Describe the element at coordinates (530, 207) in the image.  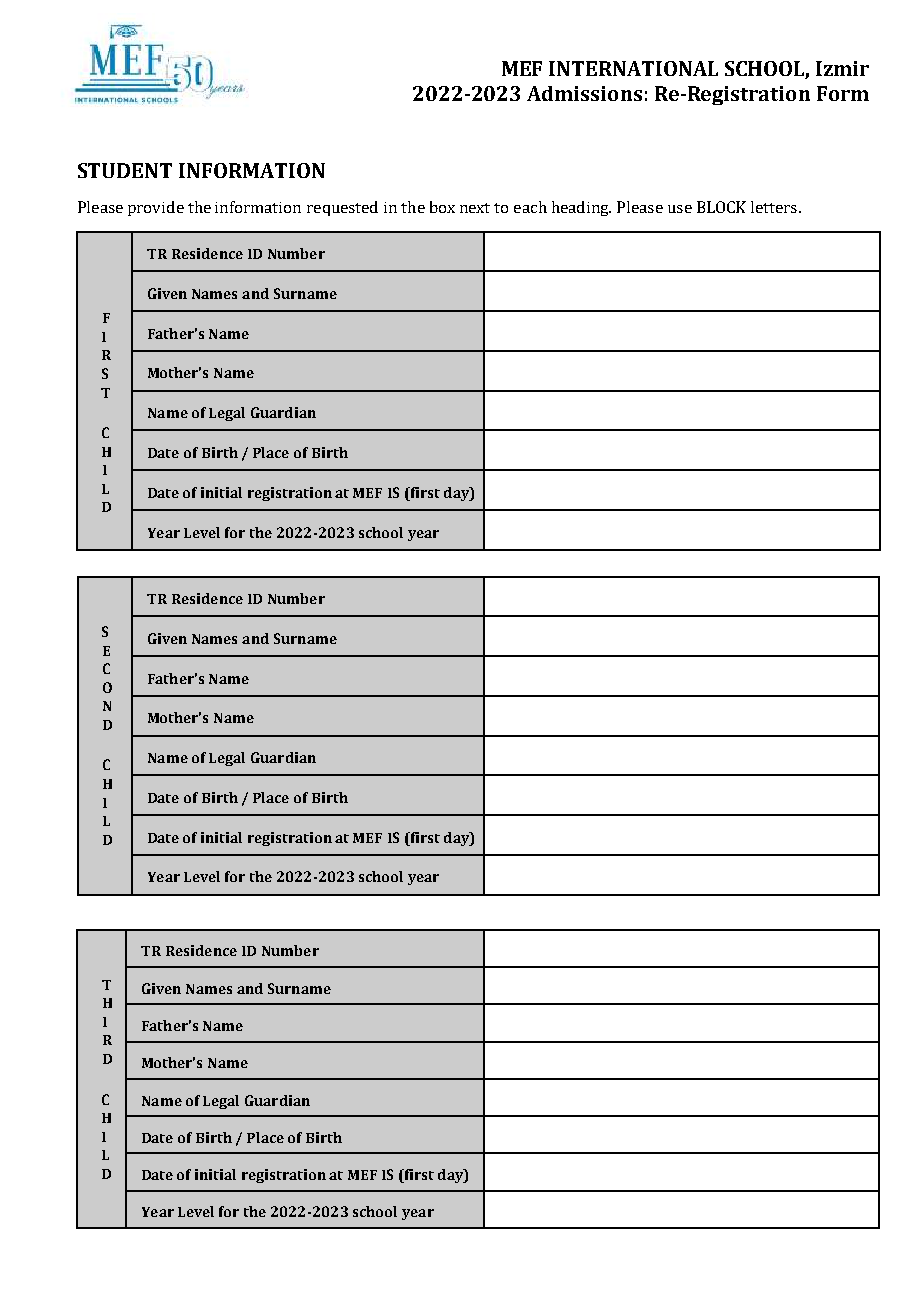
I see `each` at that location.
